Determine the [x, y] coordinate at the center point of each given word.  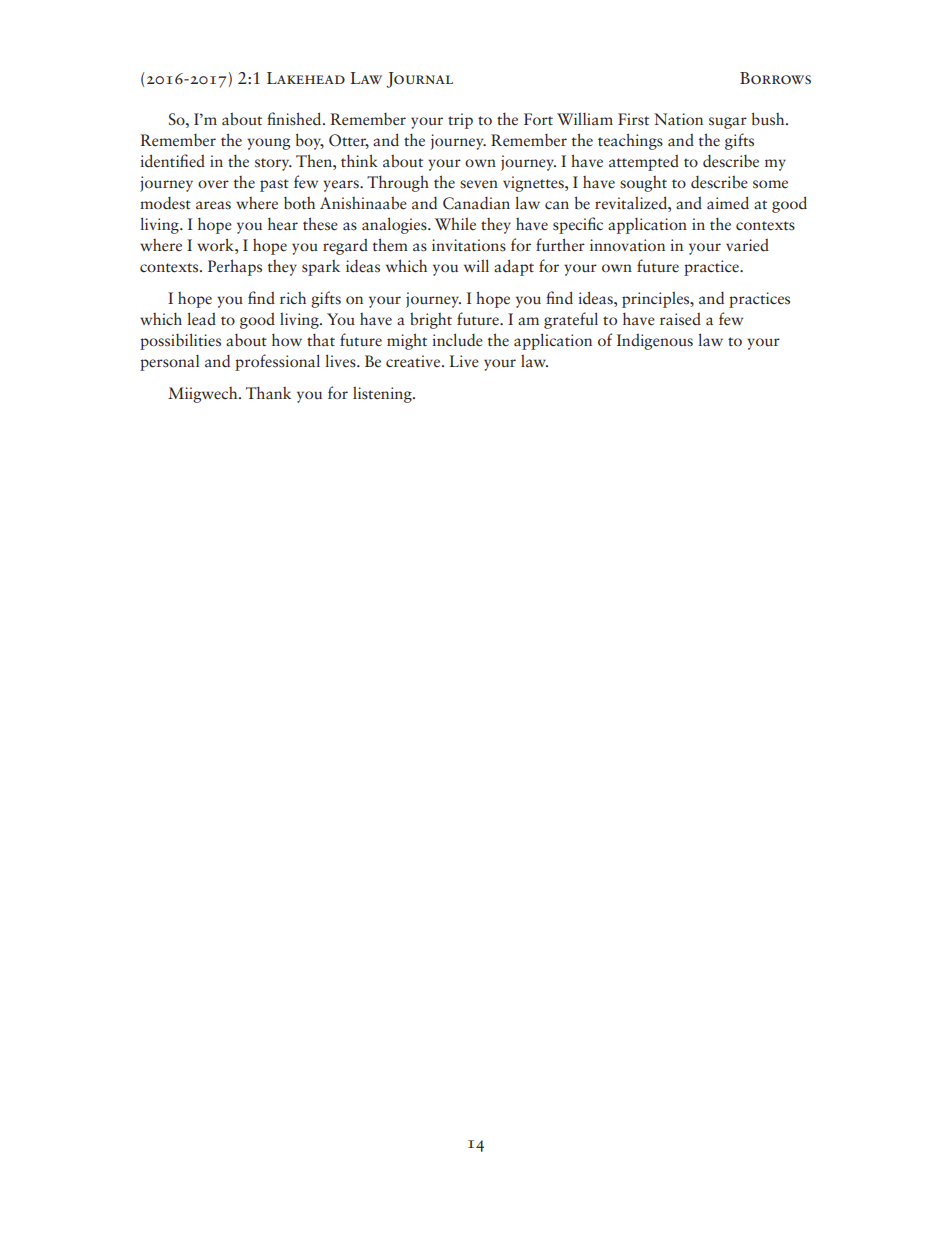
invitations [469, 245]
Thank [268, 392]
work [216, 244]
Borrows [775, 78]
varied [747, 245]
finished [295, 119]
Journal [419, 80]
